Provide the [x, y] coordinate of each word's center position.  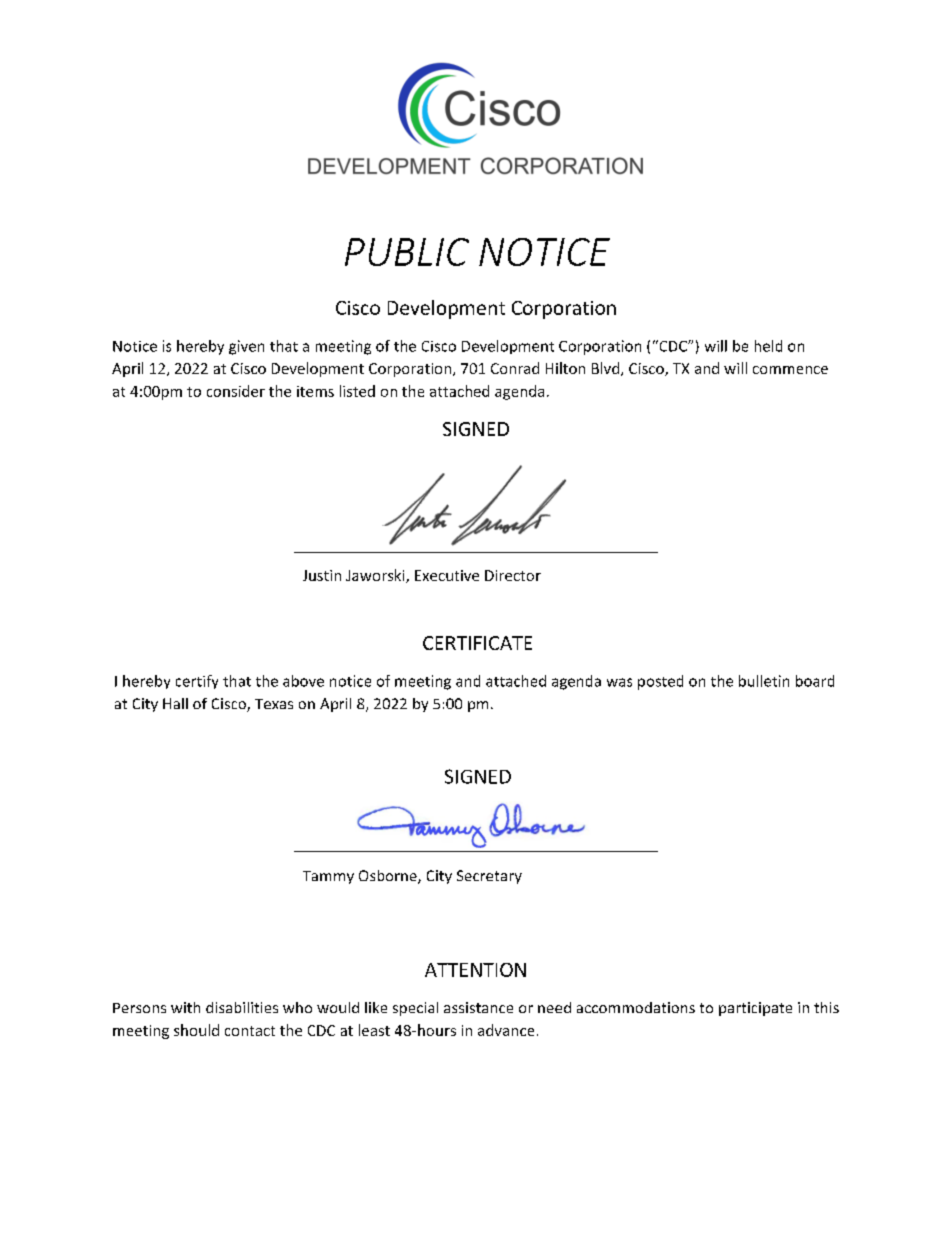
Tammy [328, 877]
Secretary [489, 877]
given [246, 347]
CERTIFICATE [477, 643]
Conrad [515, 368]
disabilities [242, 1007]
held [768, 346]
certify [197, 682]
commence [790, 370]
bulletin [764, 681]
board [815, 681]
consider [236, 391]
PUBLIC [407, 252]
